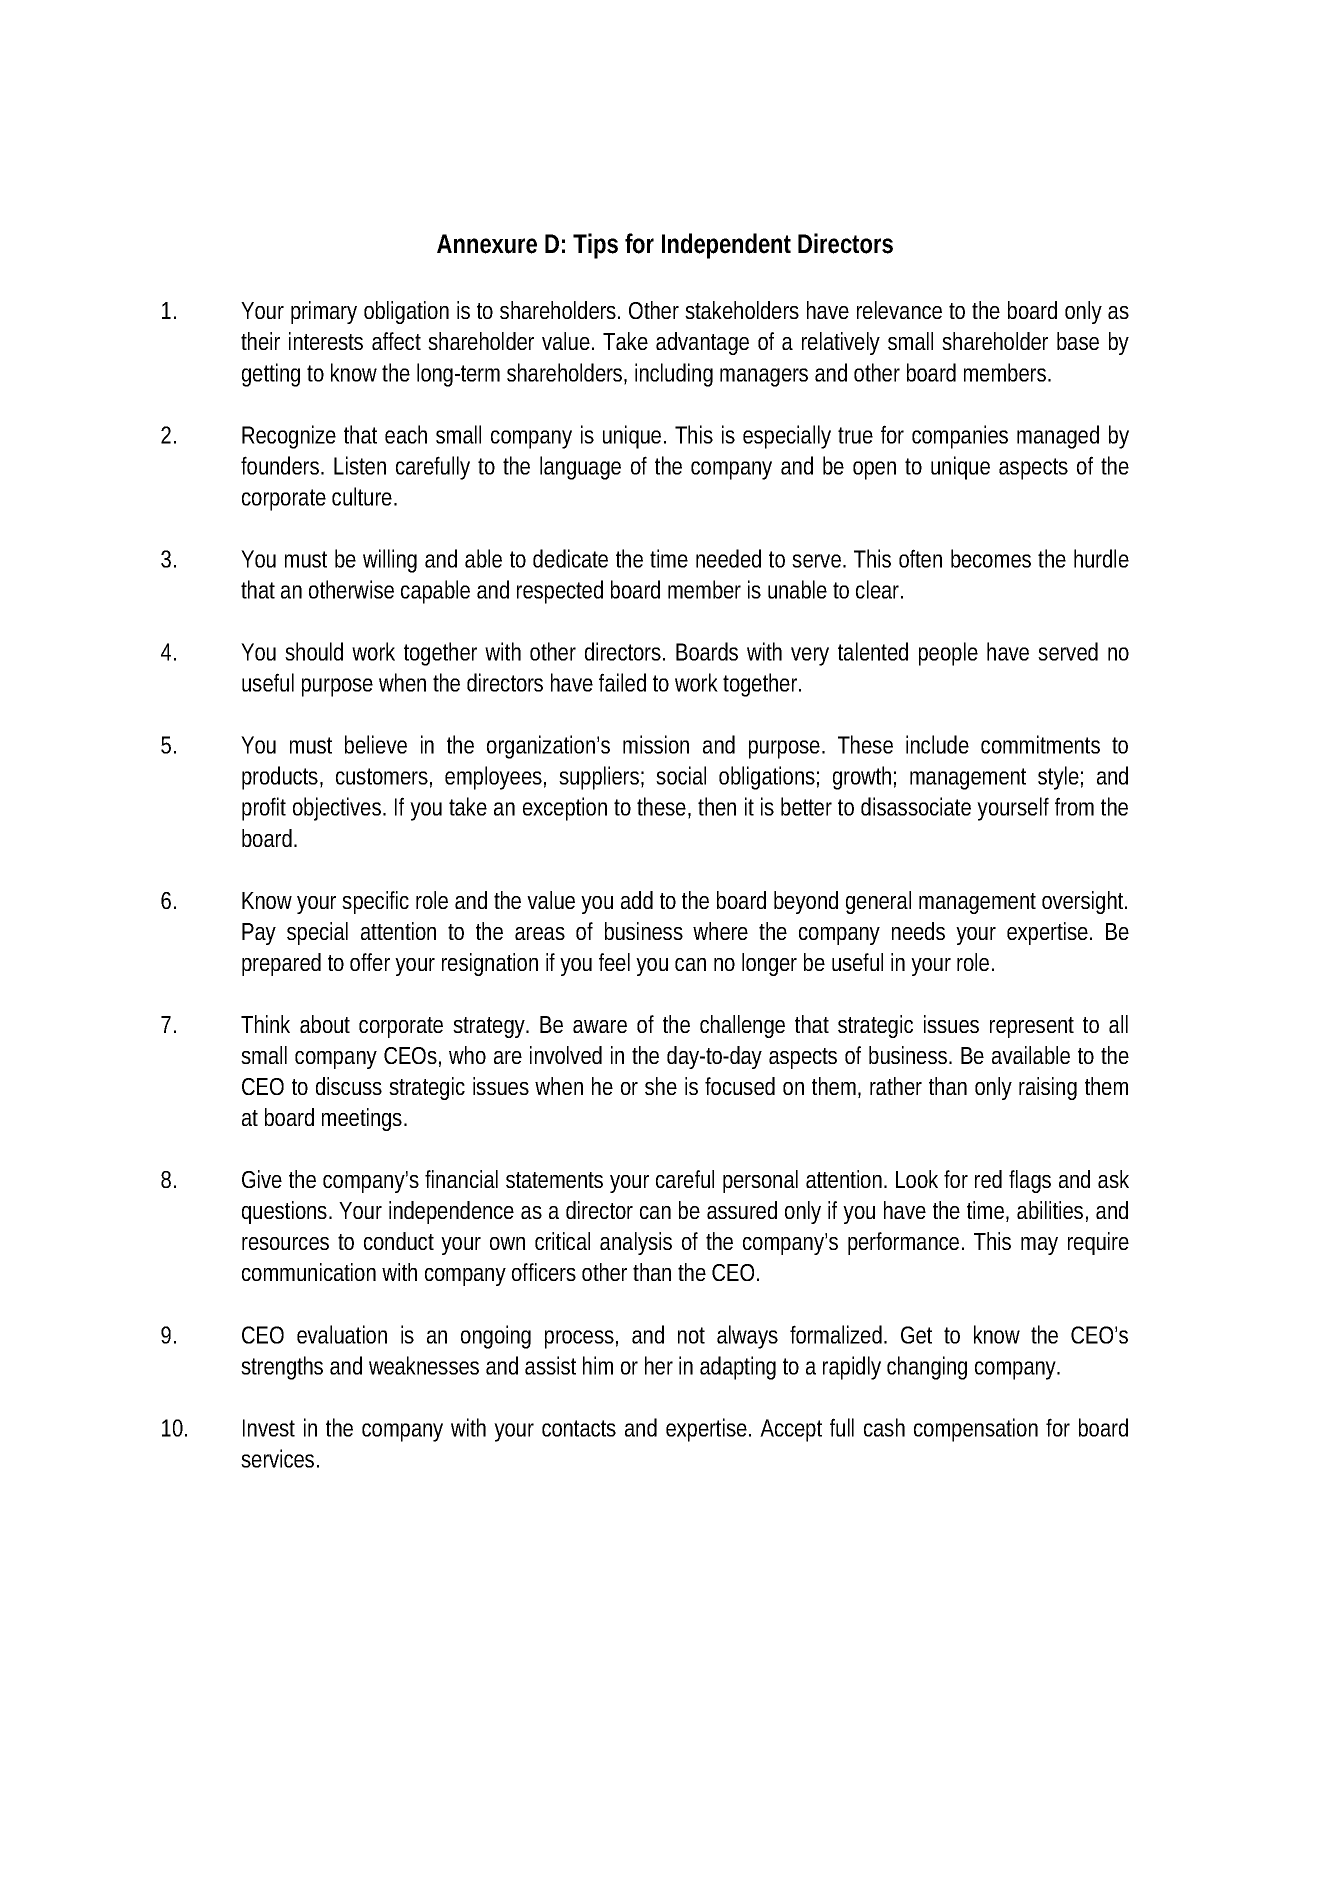  Describe the element at coordinates (324, 312) in the page. I see `primary` at that location.
